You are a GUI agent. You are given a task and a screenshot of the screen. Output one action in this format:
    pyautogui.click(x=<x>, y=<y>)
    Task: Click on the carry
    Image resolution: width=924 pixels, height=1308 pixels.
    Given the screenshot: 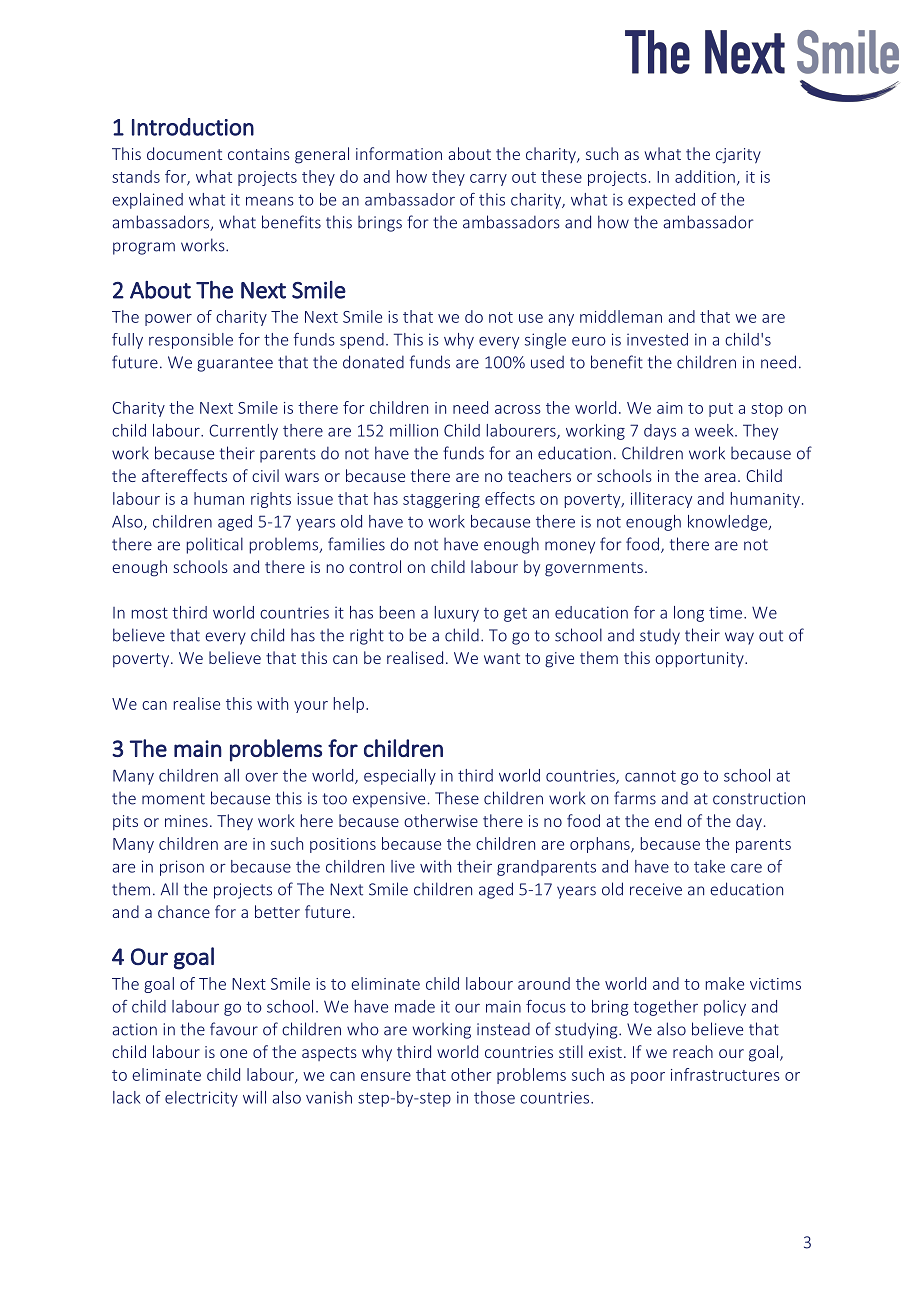 What is the action you would take?
    pyautogui.click(x=488, y=180)
